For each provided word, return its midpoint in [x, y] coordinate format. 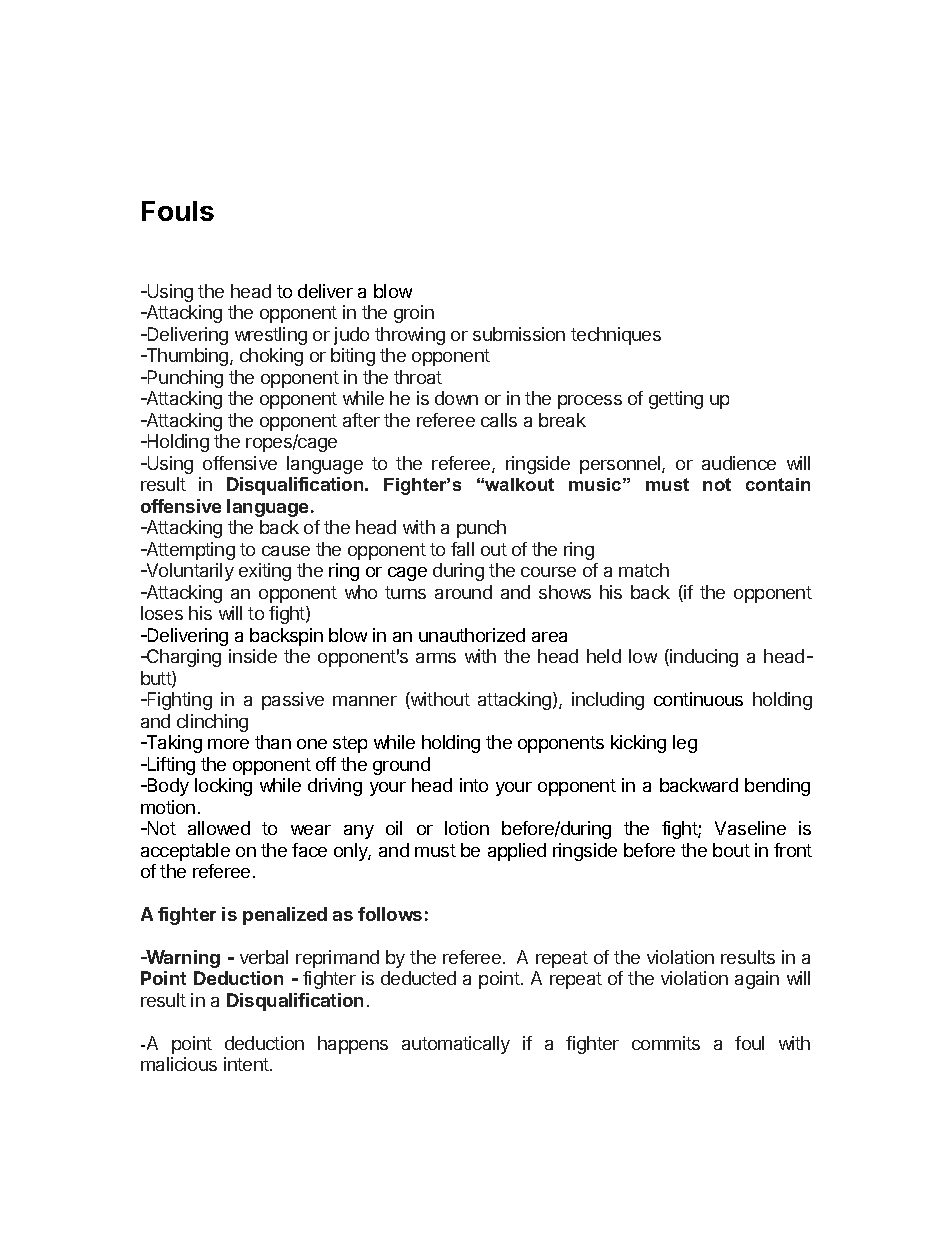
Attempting [189, 551]
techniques [616, 336]
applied [517, 852]
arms [436, 658]
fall [462, 549]
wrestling [271, 336]
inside [253, 656]
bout [731, 850]
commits [666, 1043]
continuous [698, 699]
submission [519, 334]
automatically [456, 1045]
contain [778, 484]
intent [247, 1064]
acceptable [185, 852]
